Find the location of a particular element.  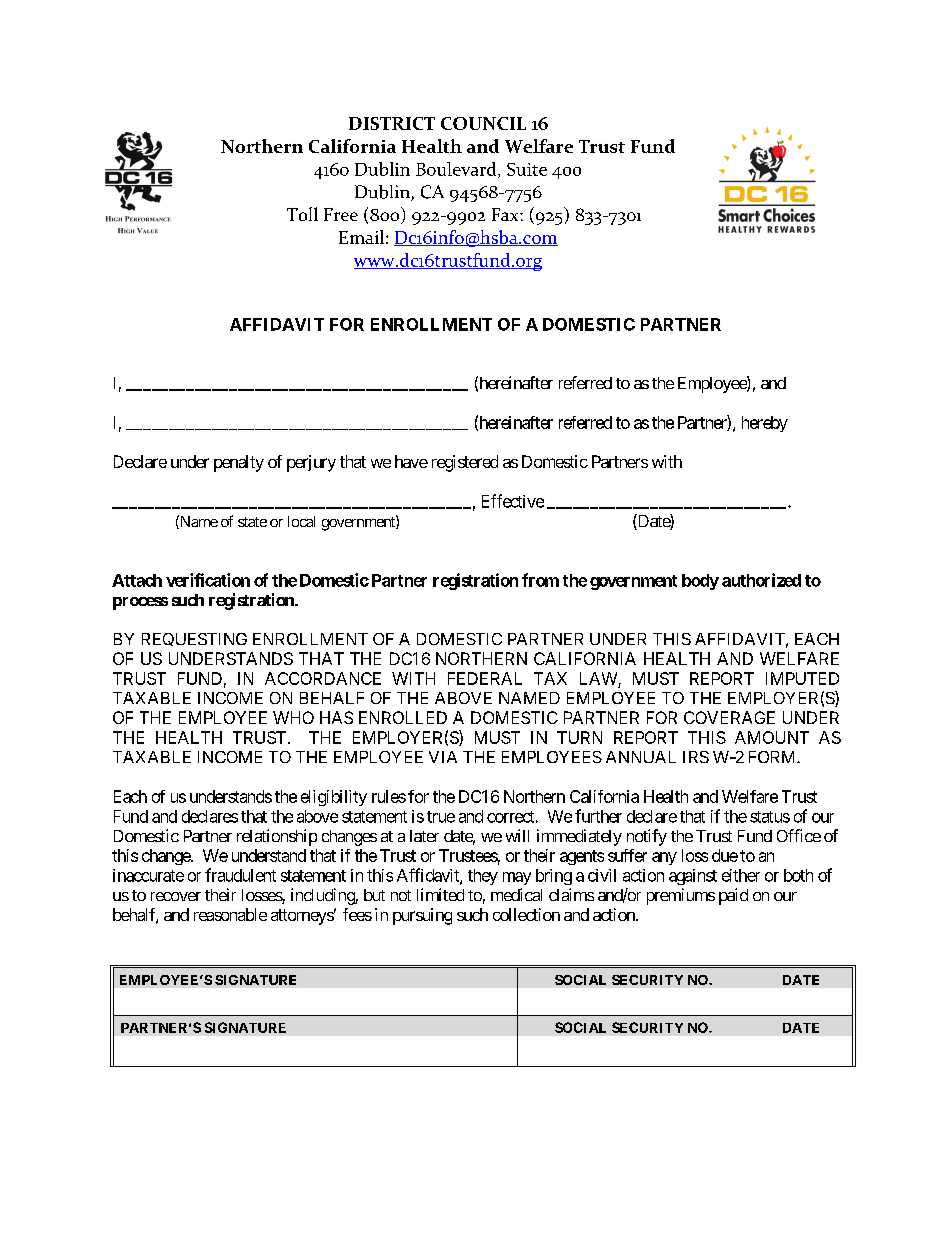

Toll is located at coordinates (302, 214).
